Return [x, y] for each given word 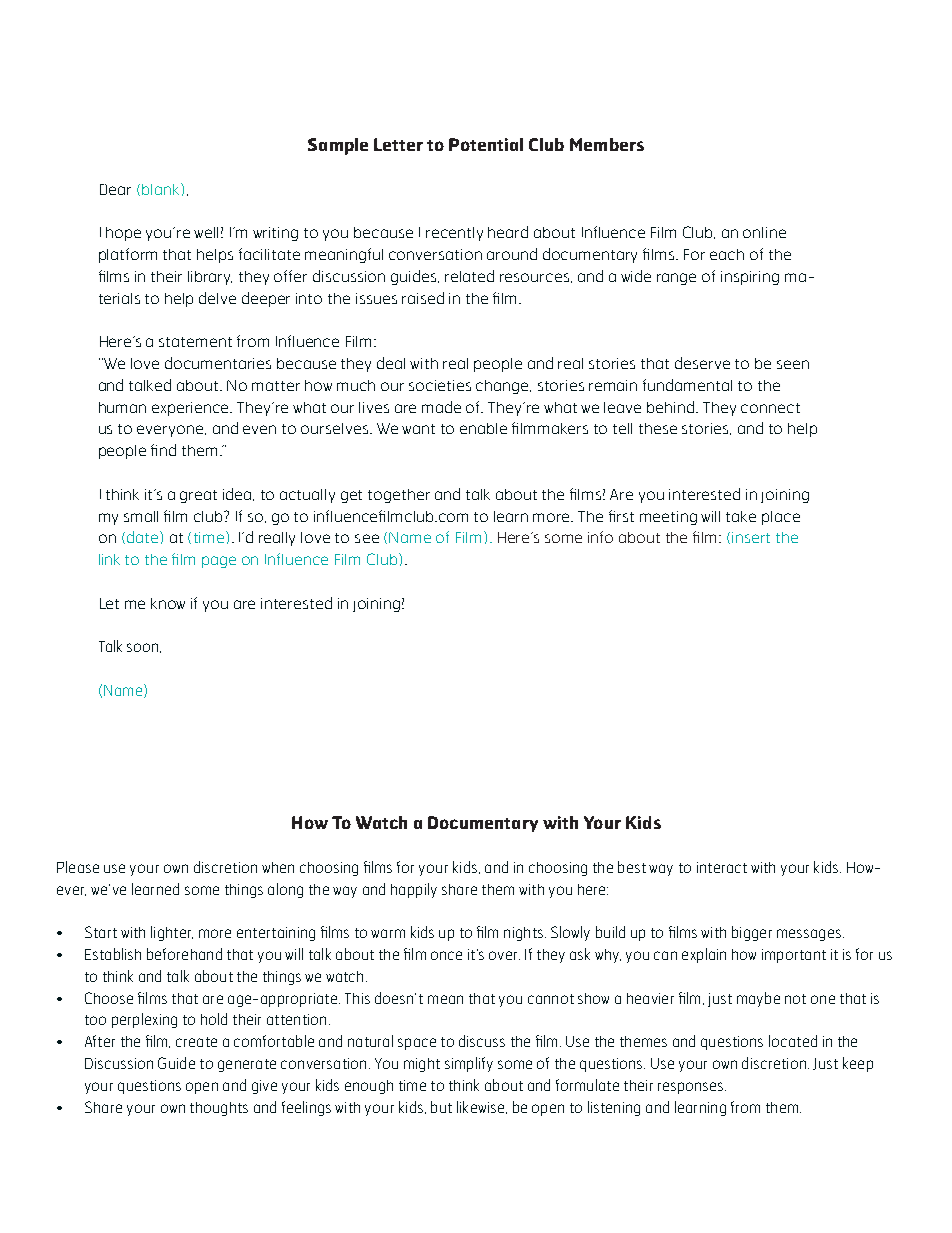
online [764, 232]
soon [144, 648]
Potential [486, 144]
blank [162, 189]
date [144, 537]
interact [722, 867]
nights [523, 934]
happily [414, 890]
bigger [752, 933]
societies [440, 385]
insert [751, 537]
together [399, 496]
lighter [172, 933]
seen [793, 364]
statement [195, 342]
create [196, 1042]
